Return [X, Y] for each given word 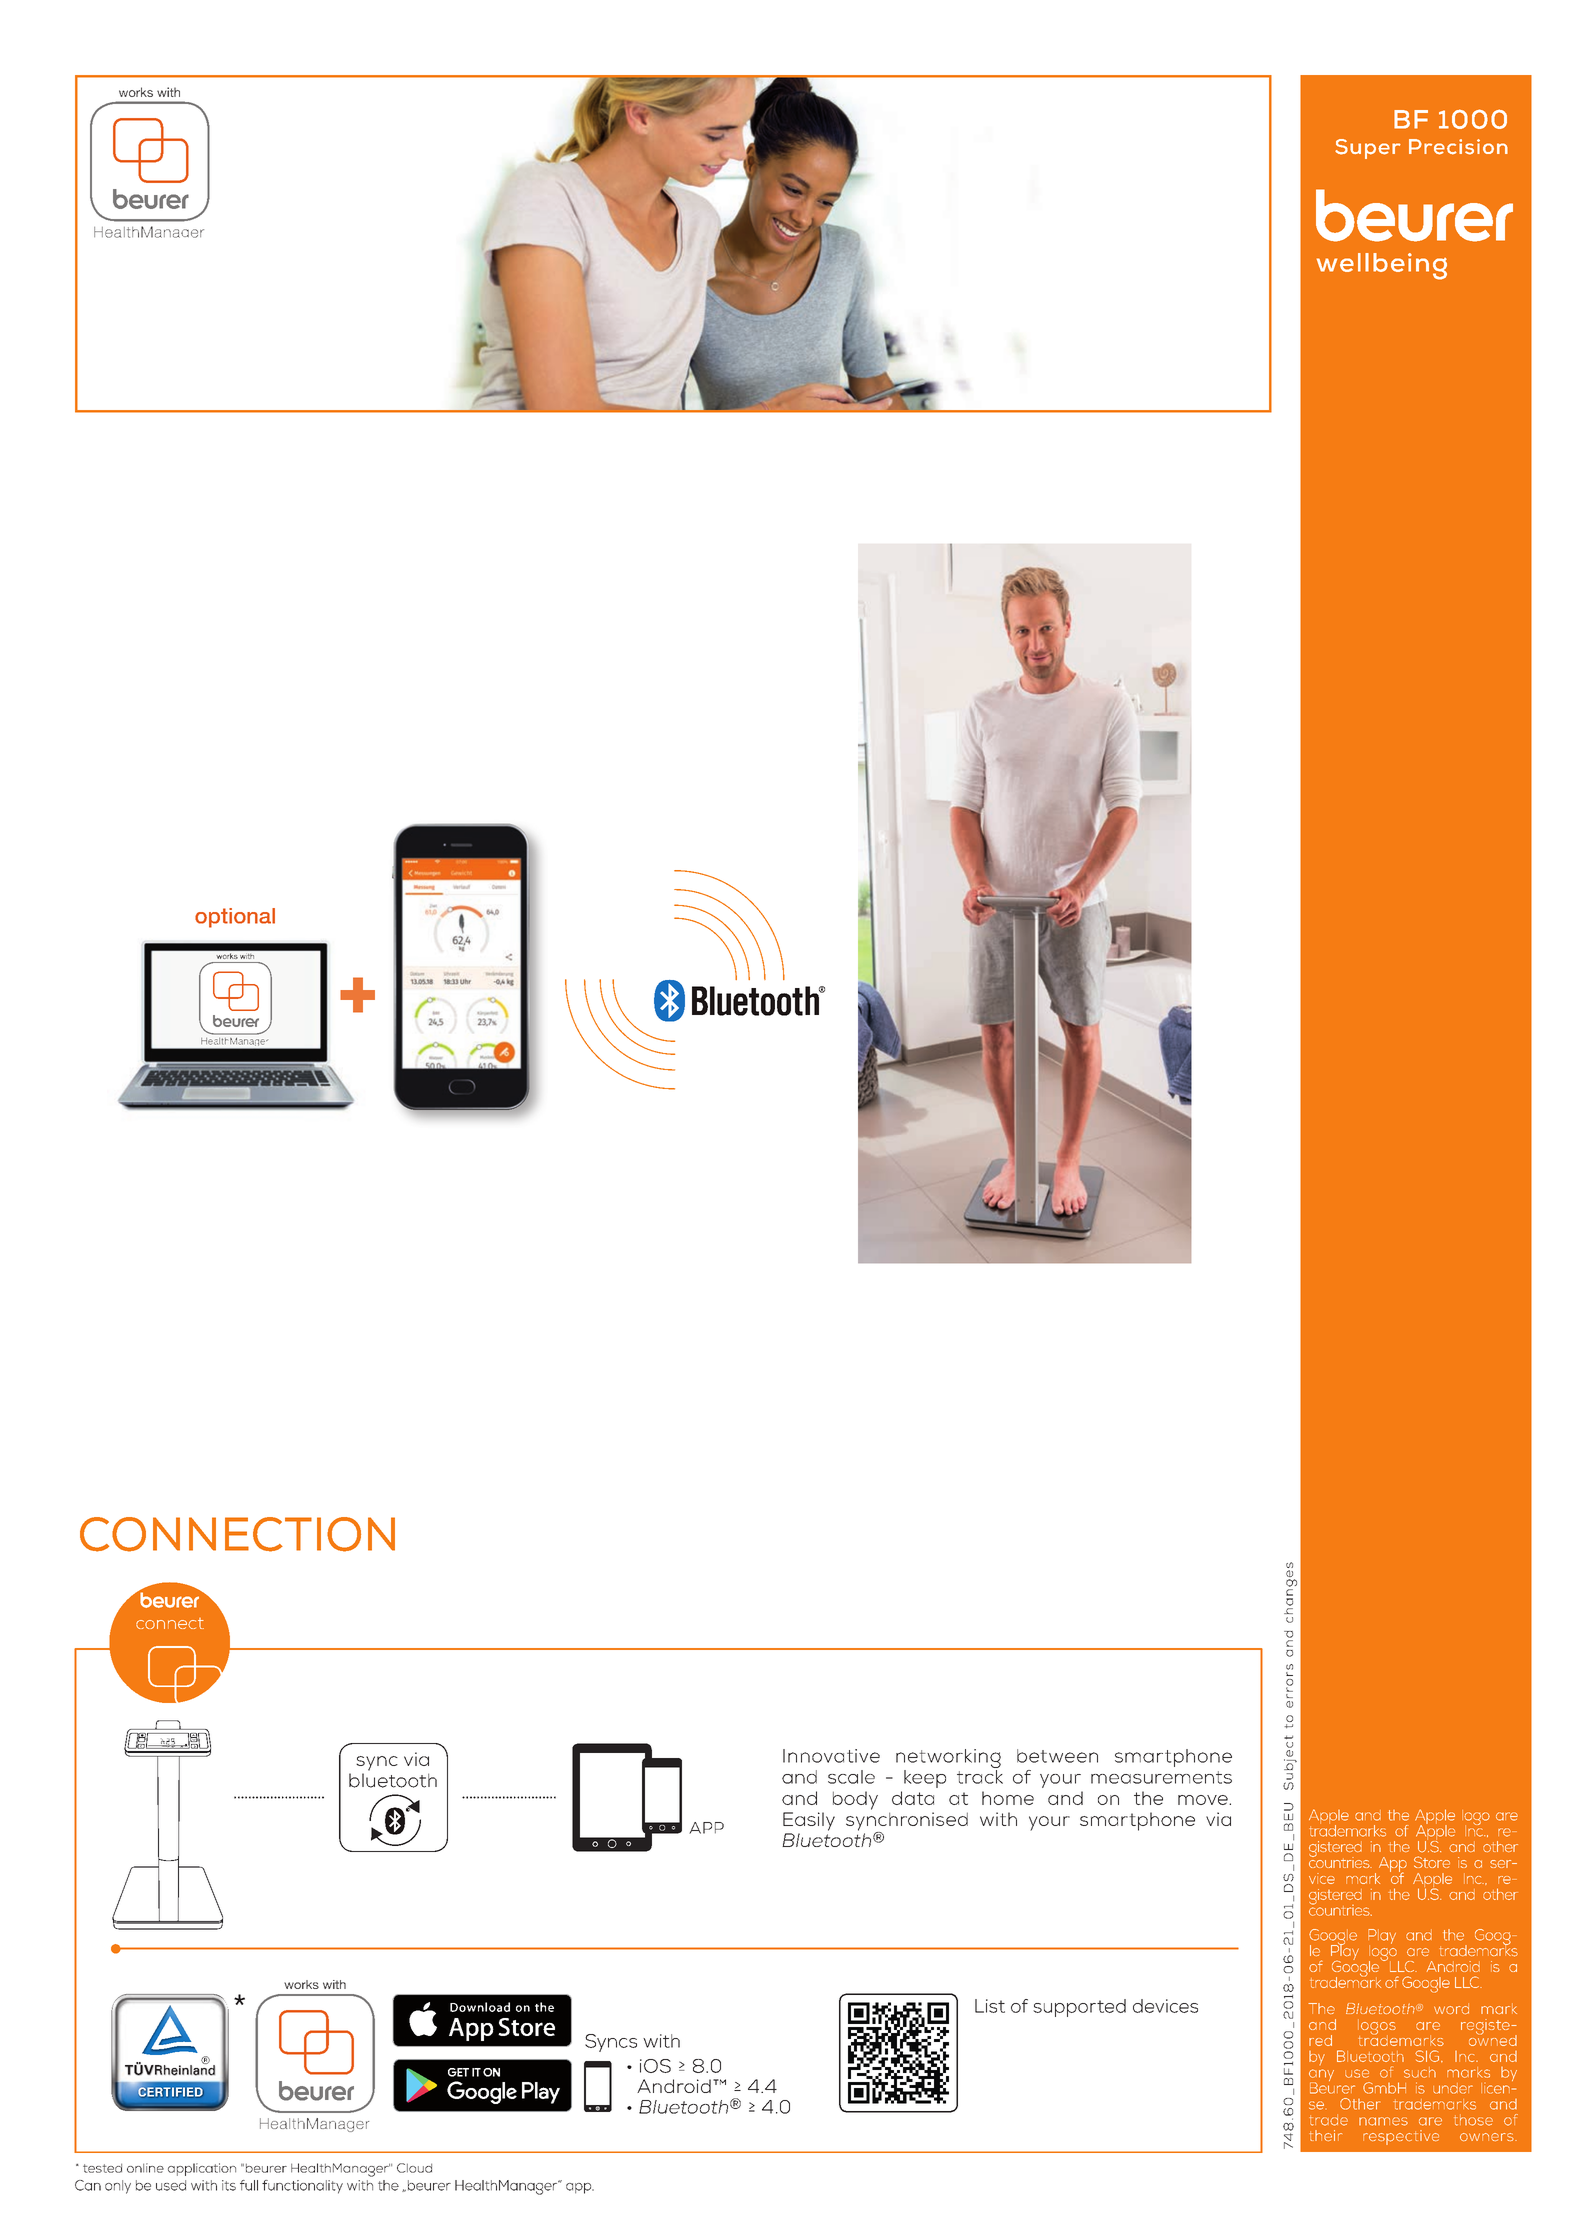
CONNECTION [237, 1534]
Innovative [831, 1756]
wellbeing [1382, 266]
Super [1368, 149]
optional [235, 918]
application [202, 2169]
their [1326, 2135]
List [990, 2006]
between [1057, 1756]
